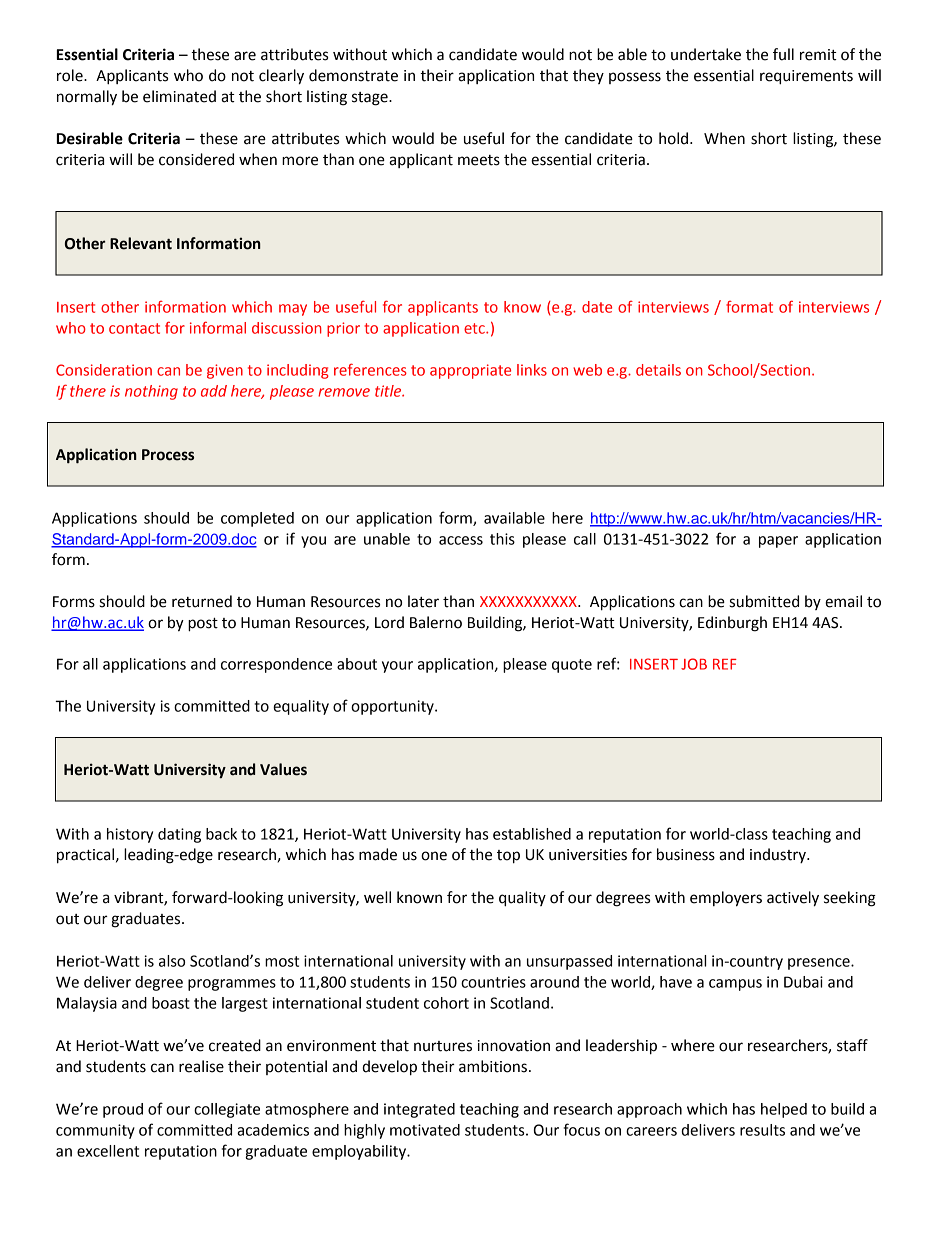  Describe the element at coordinates (475, 328) in the screenshot. I see `etc` at that location.
